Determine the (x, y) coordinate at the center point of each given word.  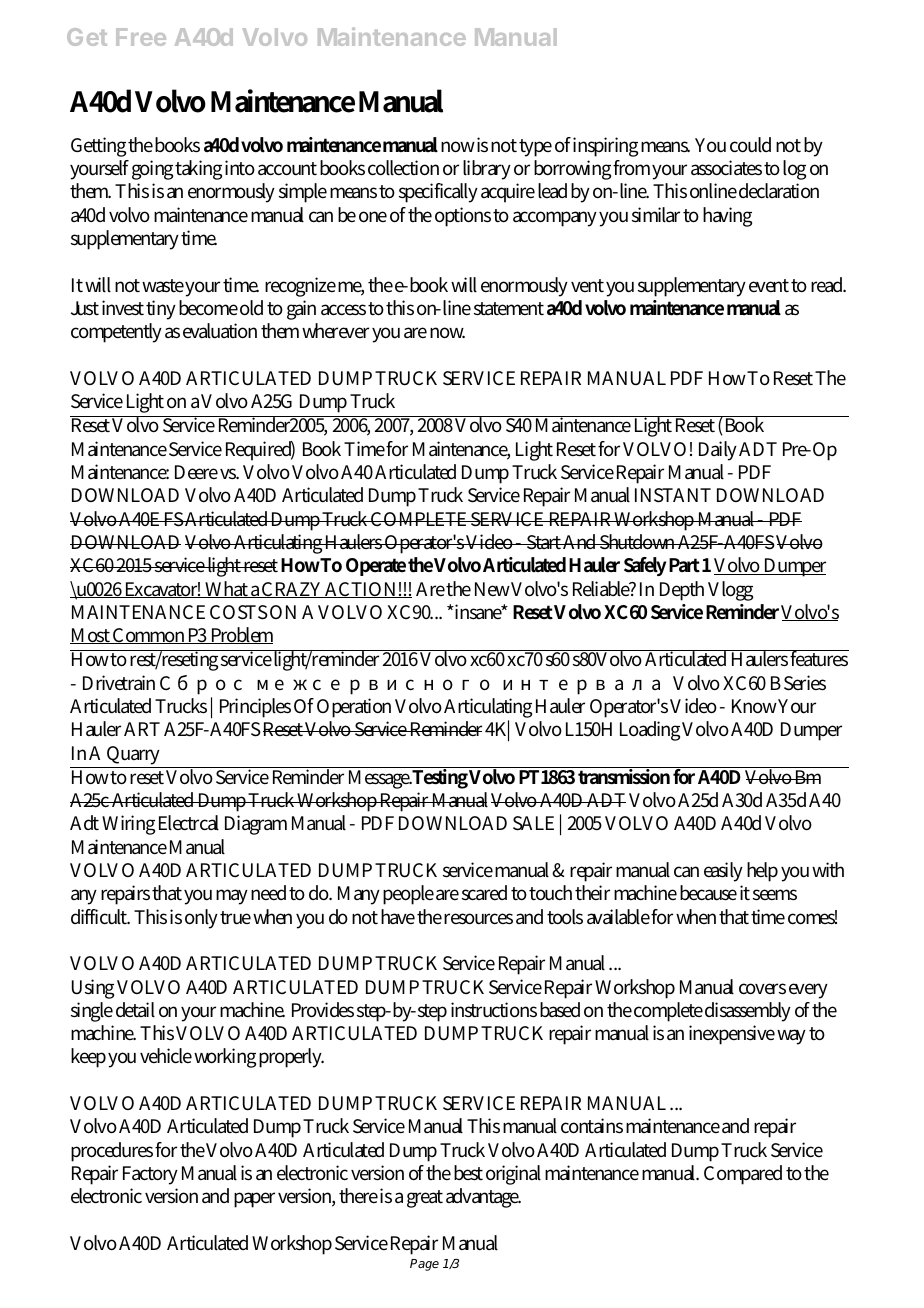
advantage (483, 1198)
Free (141, 37)
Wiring (128, 825)
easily (723, 872)
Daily (718, 451)
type (535, 148)
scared (484, 893)
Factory (150, 1175)
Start (544, 542)
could (750, 145)
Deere (196, 472)
